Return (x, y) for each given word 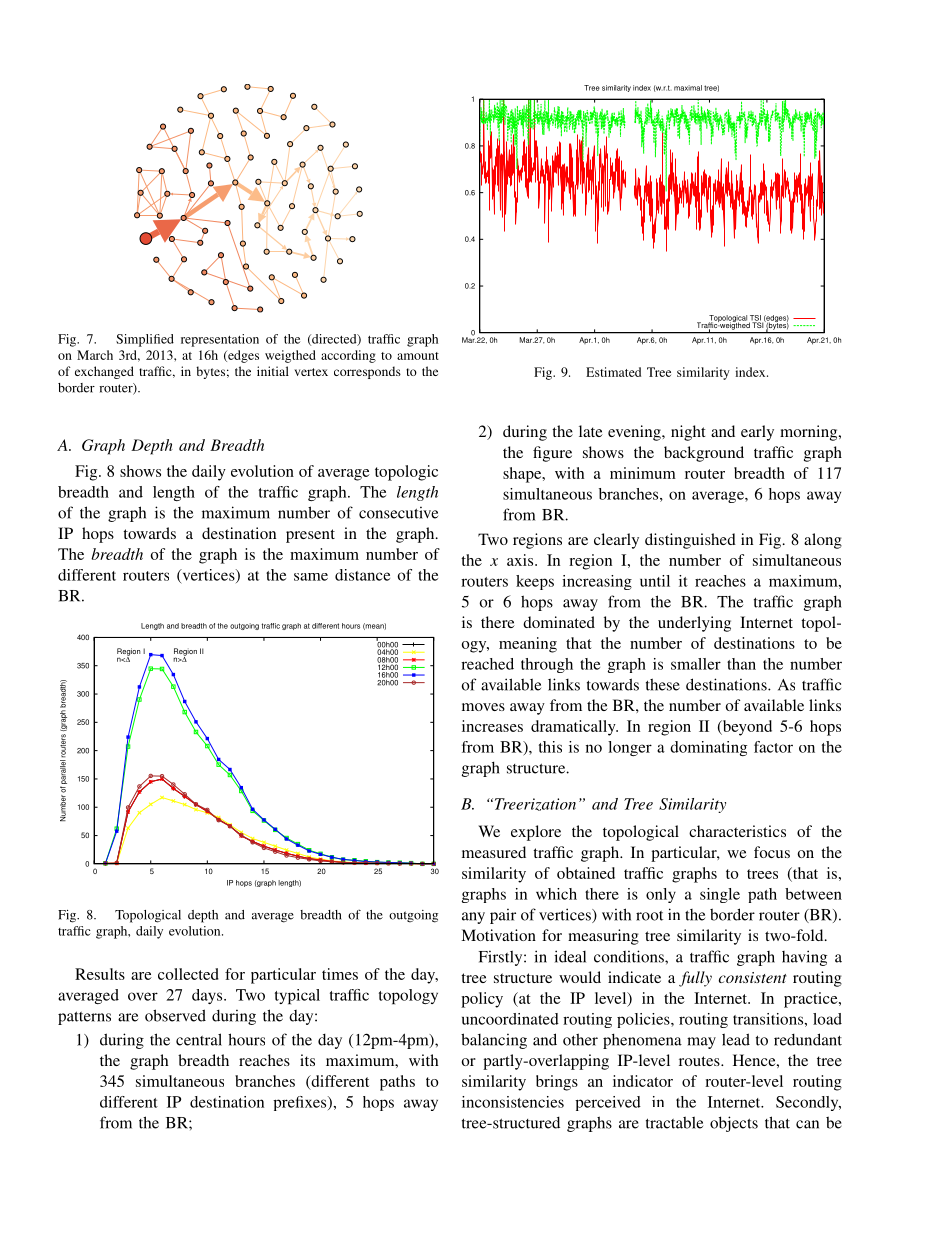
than (741, 664)
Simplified (145, 340)
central (199, 1039)
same (311, 577)
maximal (688, 88)
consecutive (398, 512)
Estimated (613, 372)
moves (483, 707)
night (688, 433)
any (473, 918)
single (720, 895)
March (95, 355)
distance (362, 575)
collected (188, 974)
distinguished (690, 541)
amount (418, 356)
